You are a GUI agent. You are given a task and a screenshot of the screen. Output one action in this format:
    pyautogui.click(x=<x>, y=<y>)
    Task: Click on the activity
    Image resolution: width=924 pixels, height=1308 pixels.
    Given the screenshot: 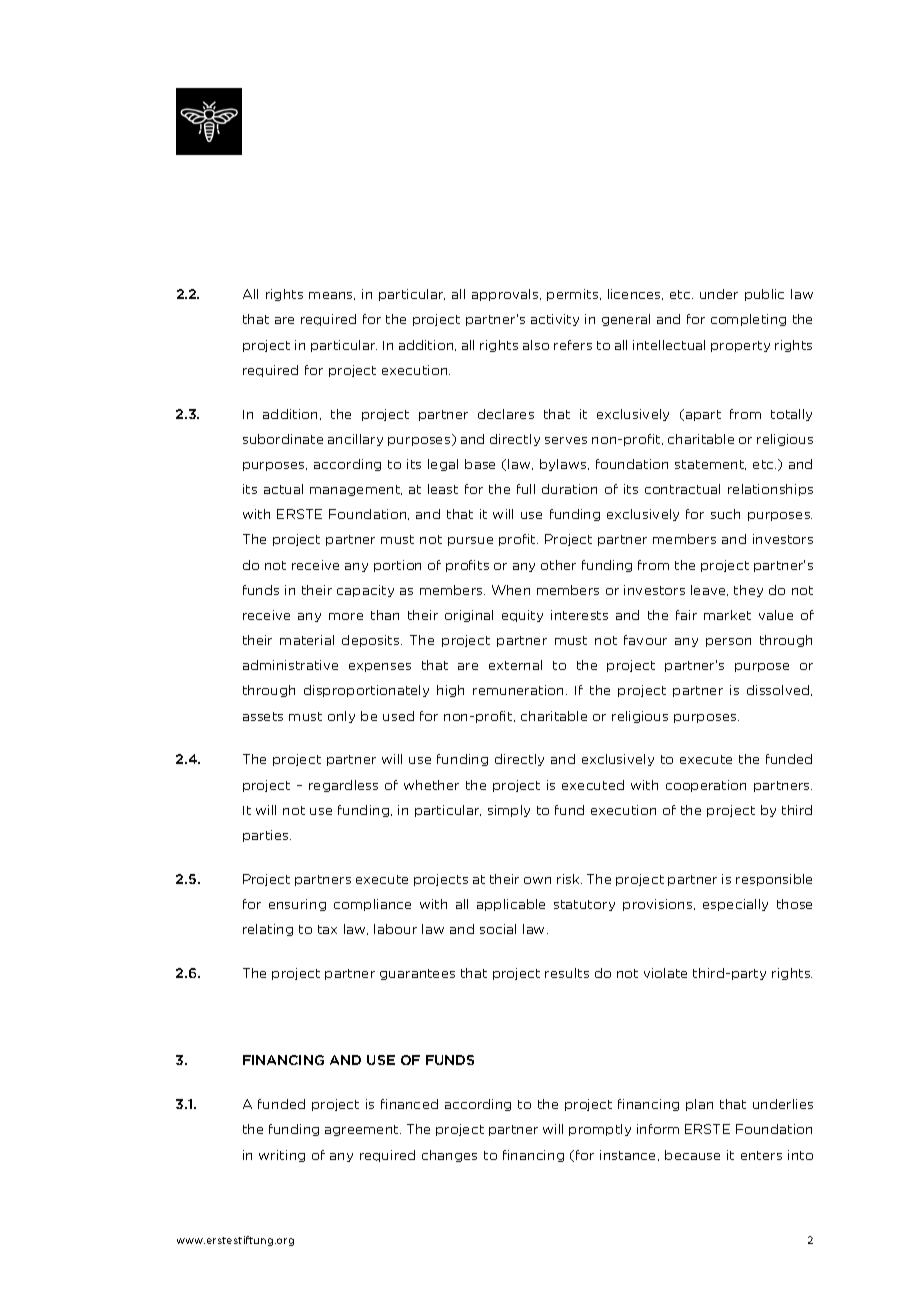 What is the action you would take?
    pyautogui.click(x=555, y=320)
